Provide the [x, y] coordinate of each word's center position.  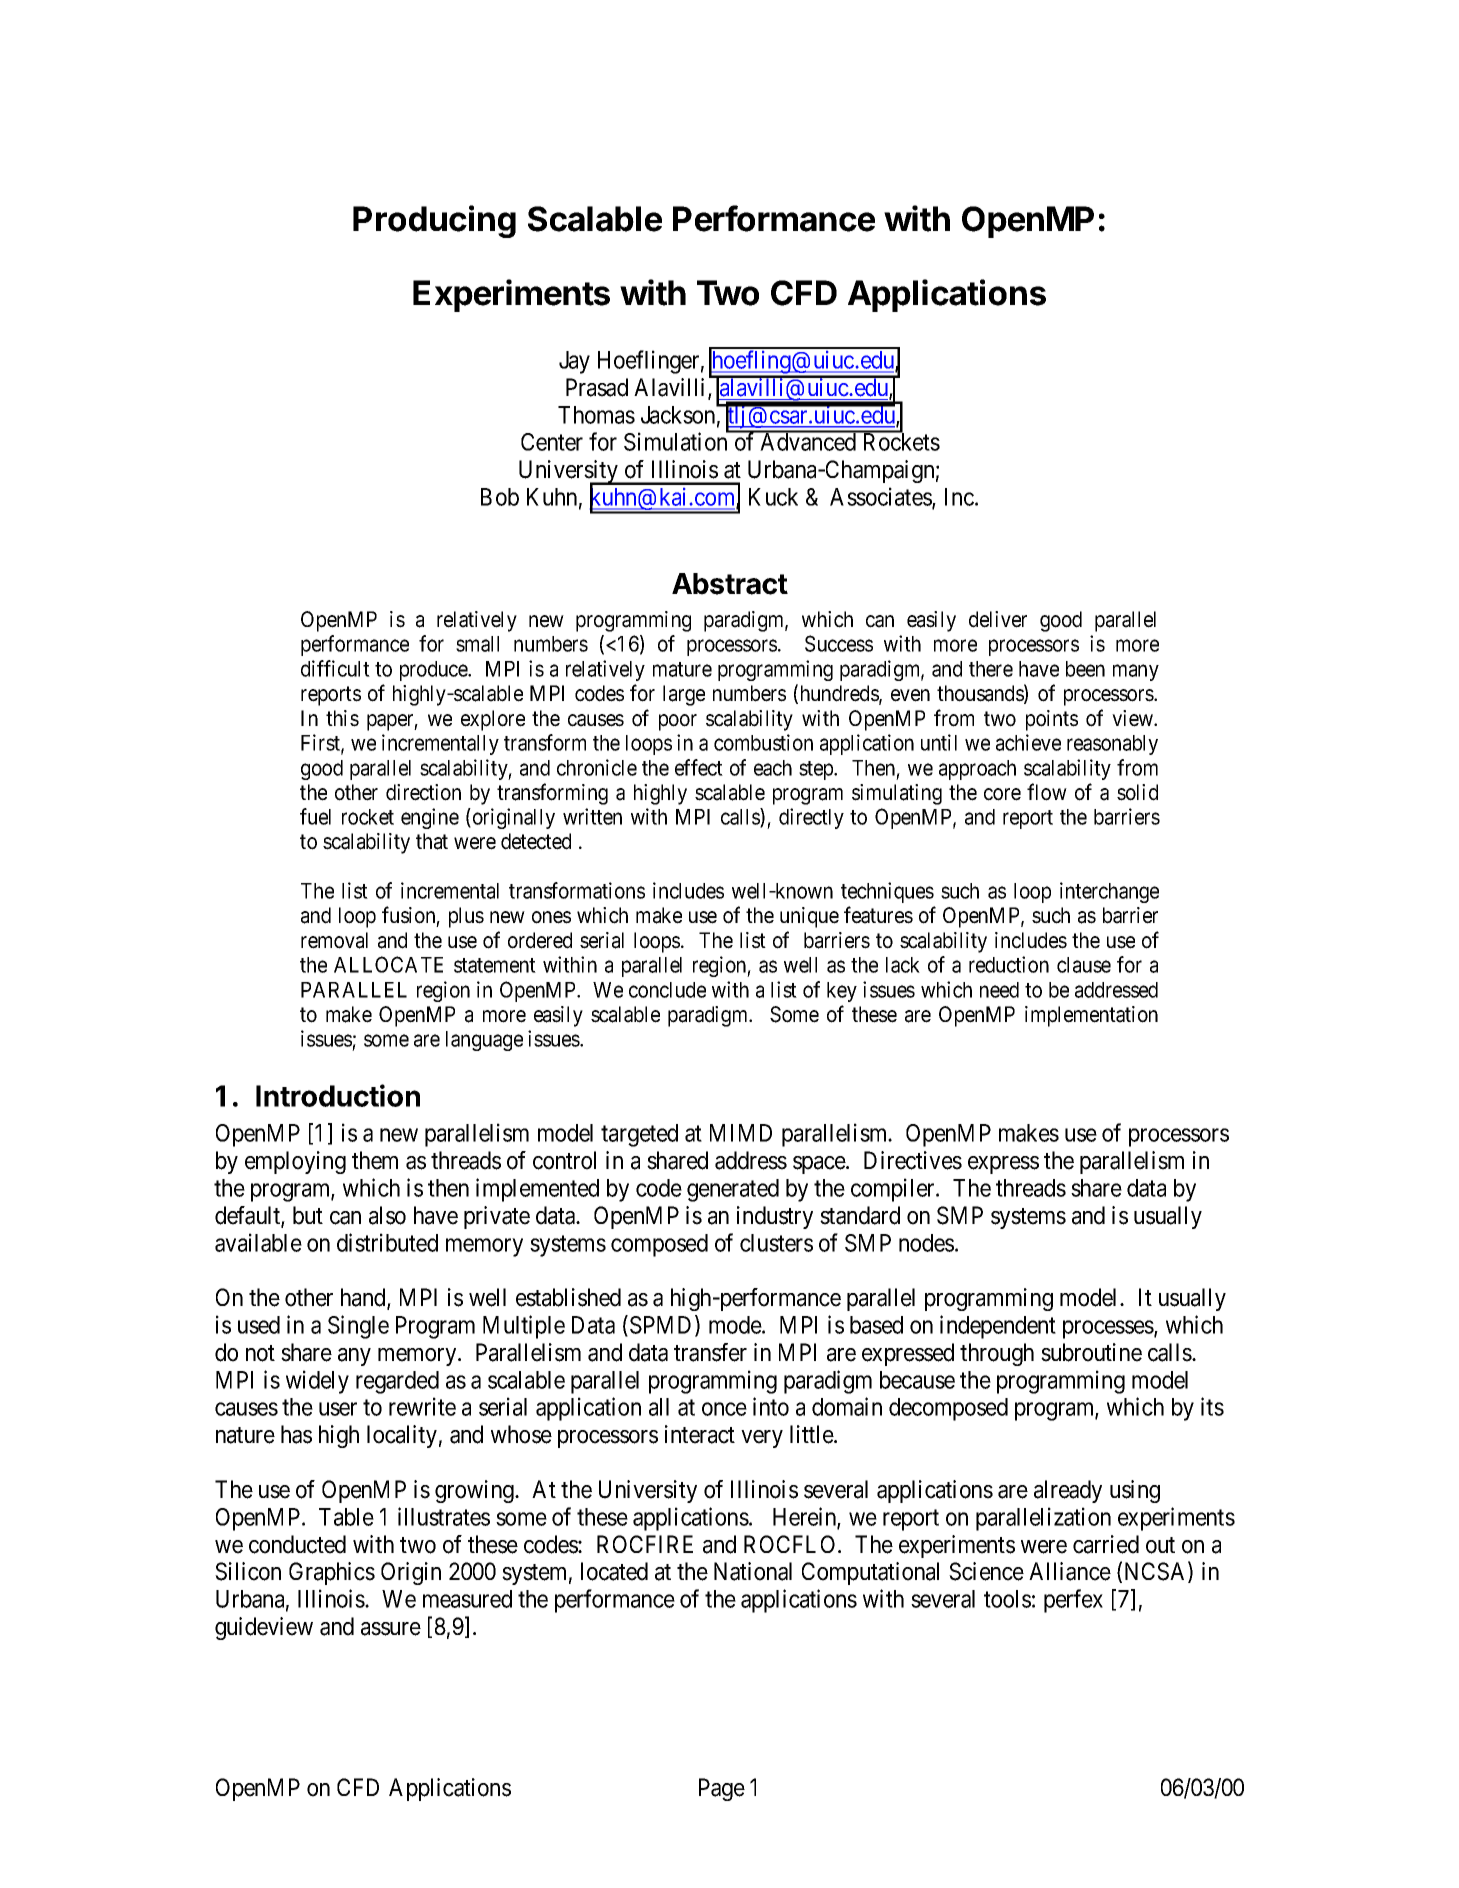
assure [391, 1629]
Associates [881, 497]
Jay [574, 362]
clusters [776, 1243]
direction [423, 792]
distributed [387, 1242]
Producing [434, 221]
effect [699, 767]
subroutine [1091, 1352]
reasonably [1112, 745]
